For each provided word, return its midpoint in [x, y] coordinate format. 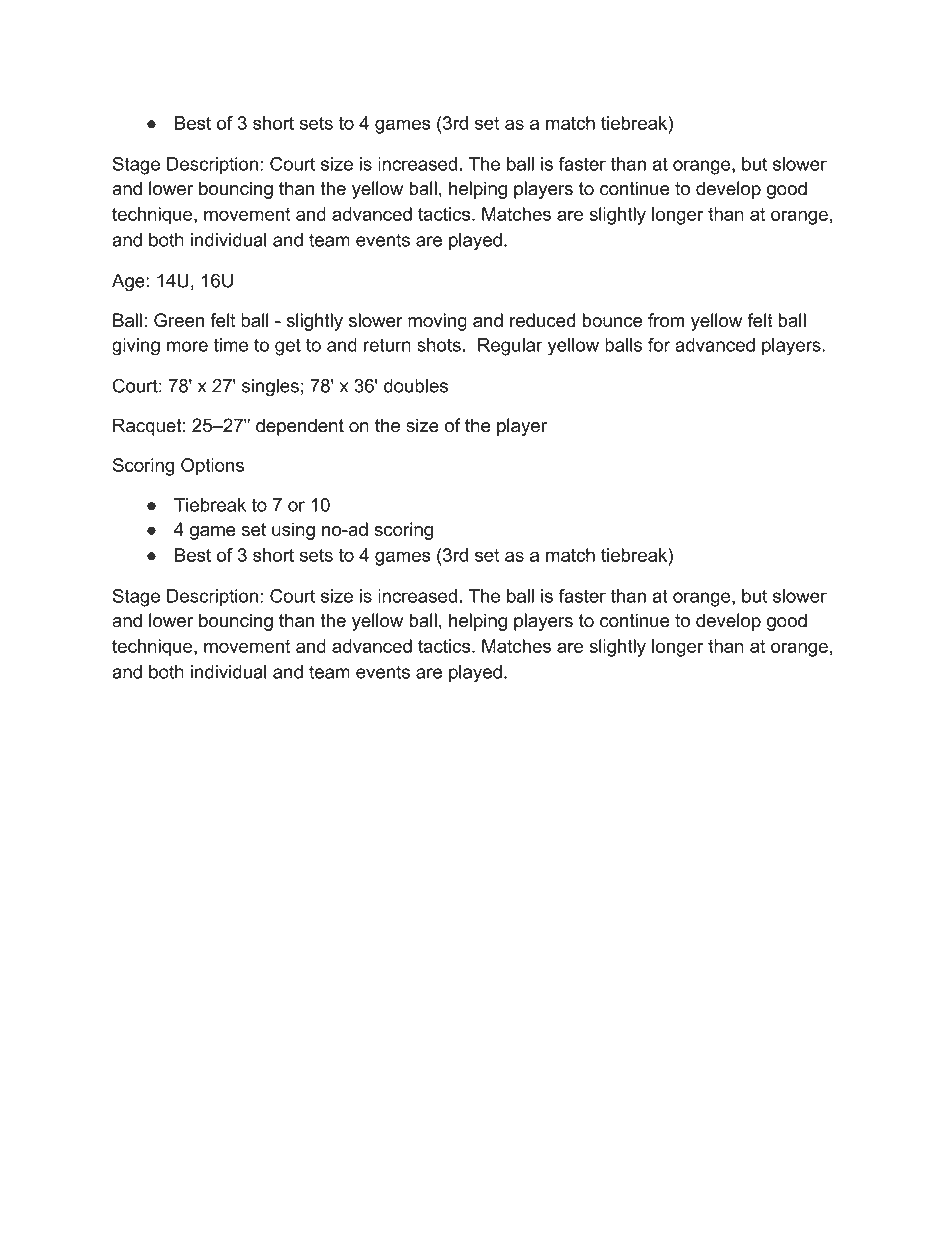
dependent [300, 427]
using [293, 531]
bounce [612, 320]
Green [179, 320]
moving [437, 322]
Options [212, 467]
